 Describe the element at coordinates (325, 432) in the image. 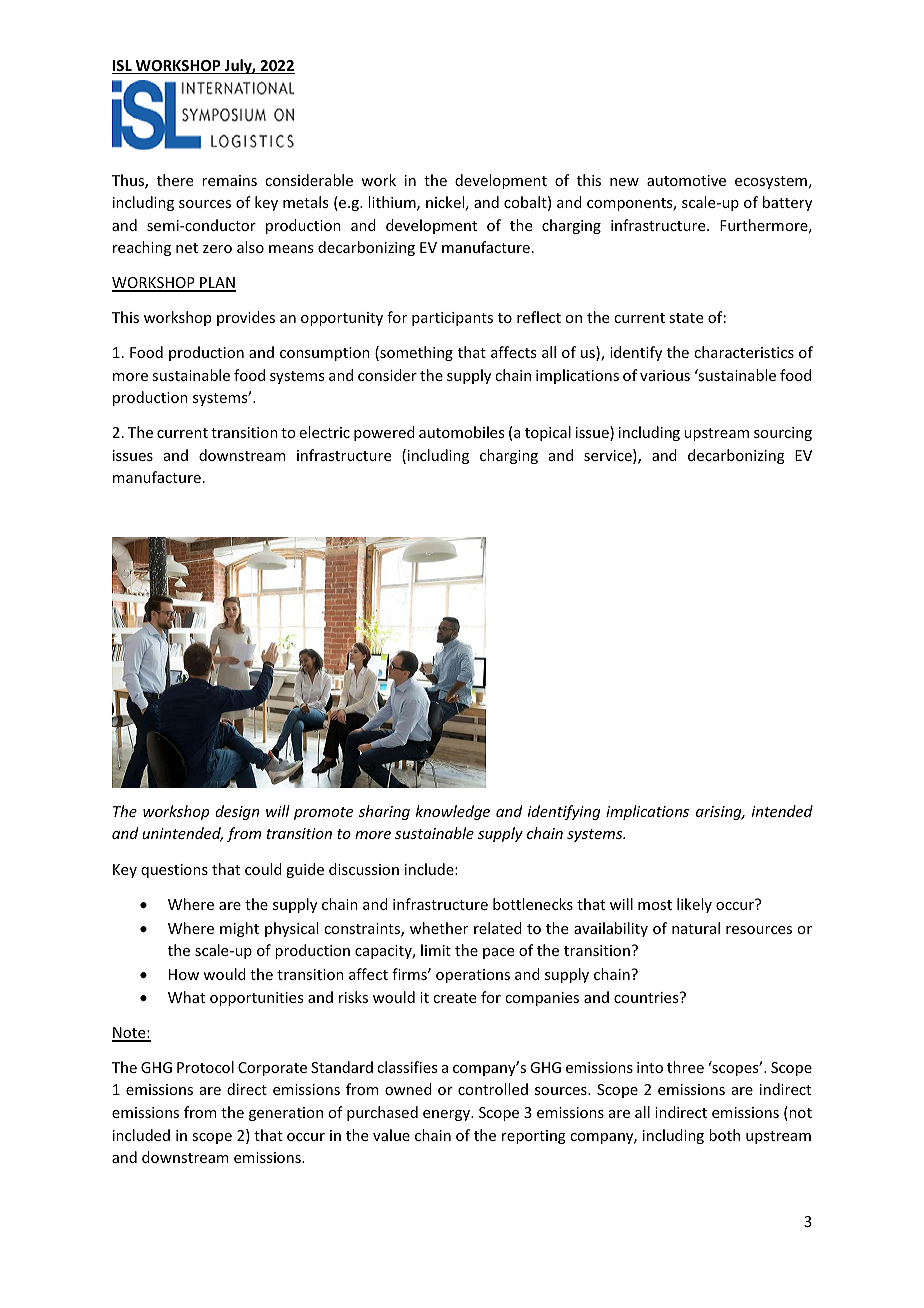

I see `electric` at that location.
